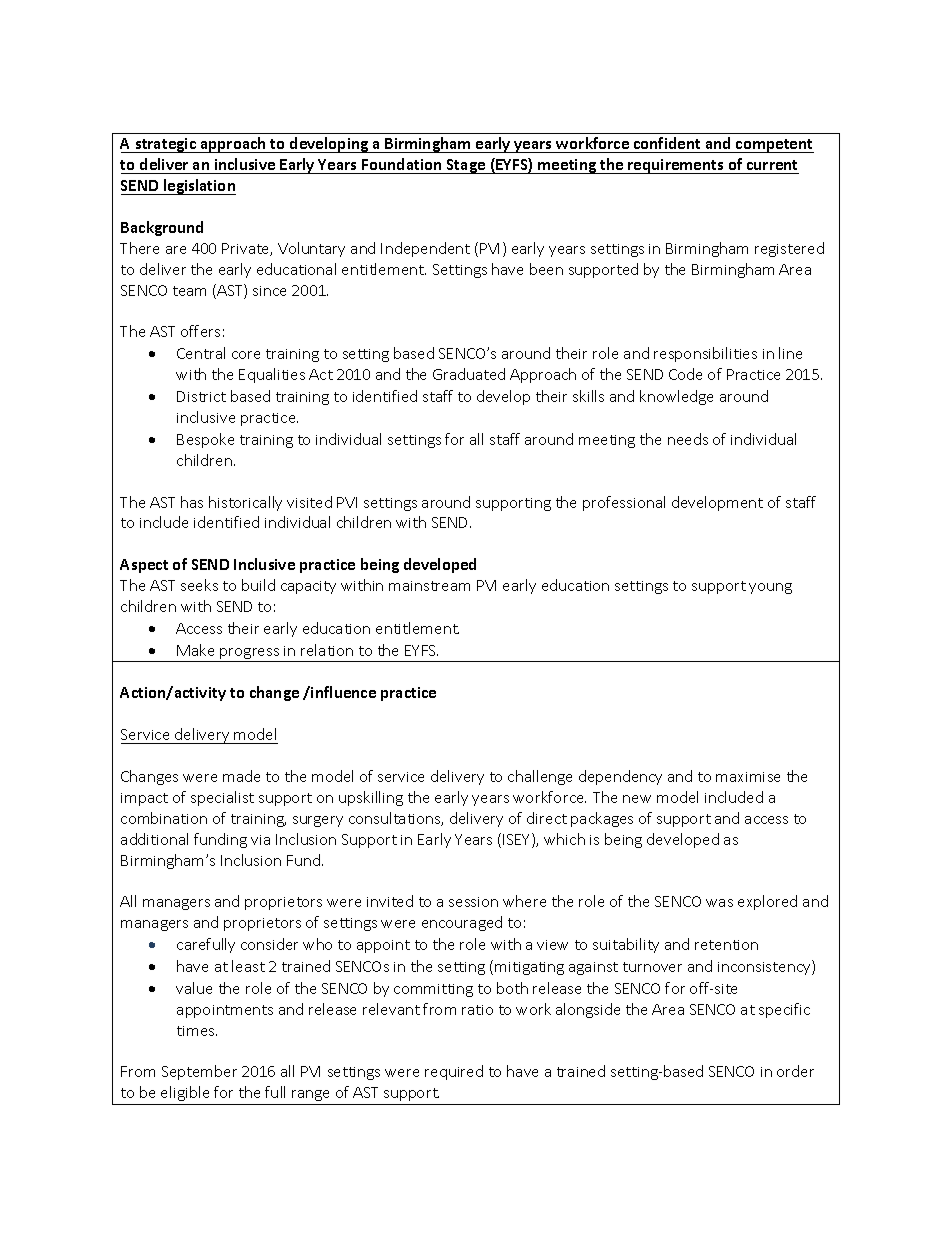 The height and width of the document is (1233, 952). Describe the element at coordinates (469, 374) in the document. I see `Graduated` at that location.
